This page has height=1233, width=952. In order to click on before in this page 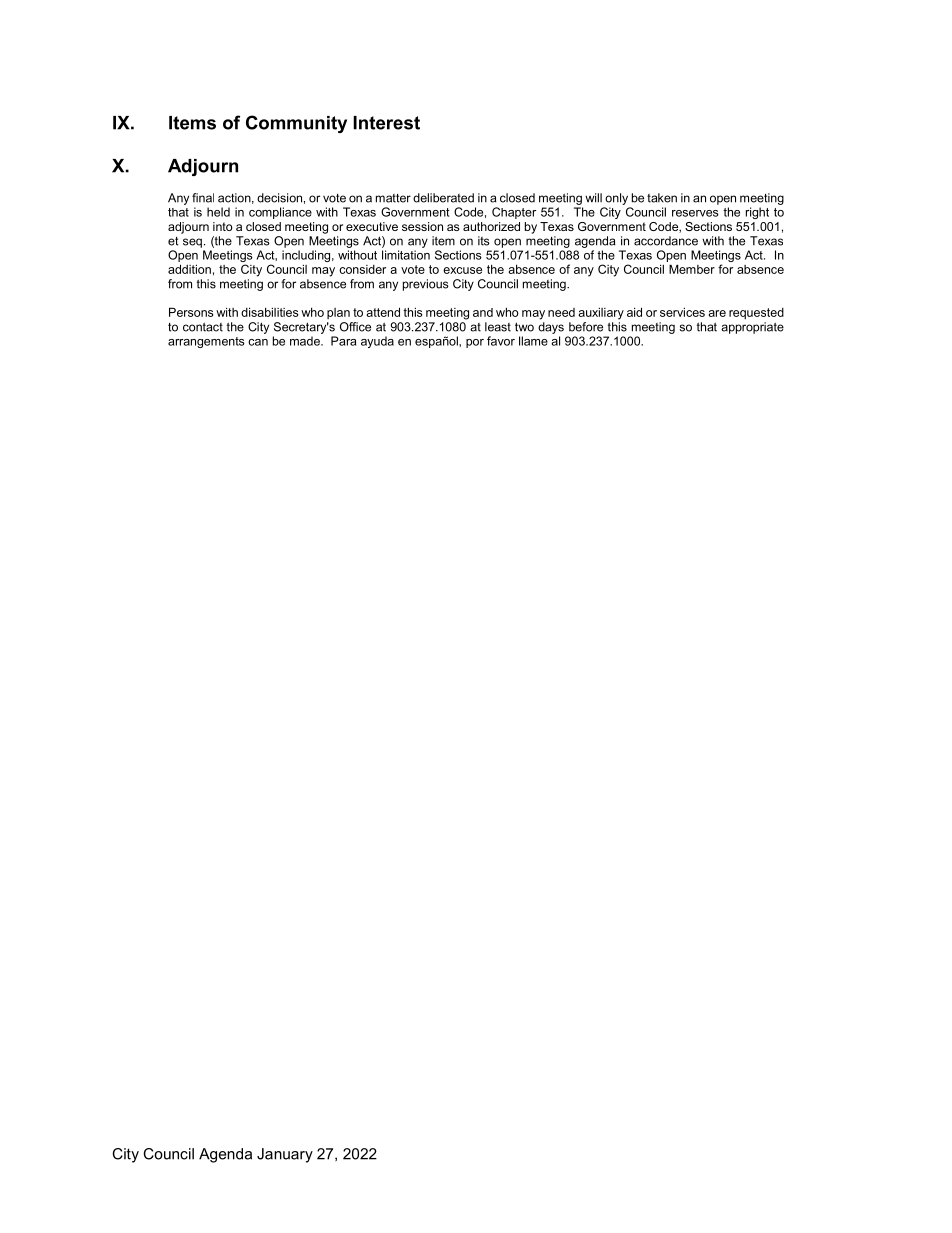, I will do `click(586, 327)`.
